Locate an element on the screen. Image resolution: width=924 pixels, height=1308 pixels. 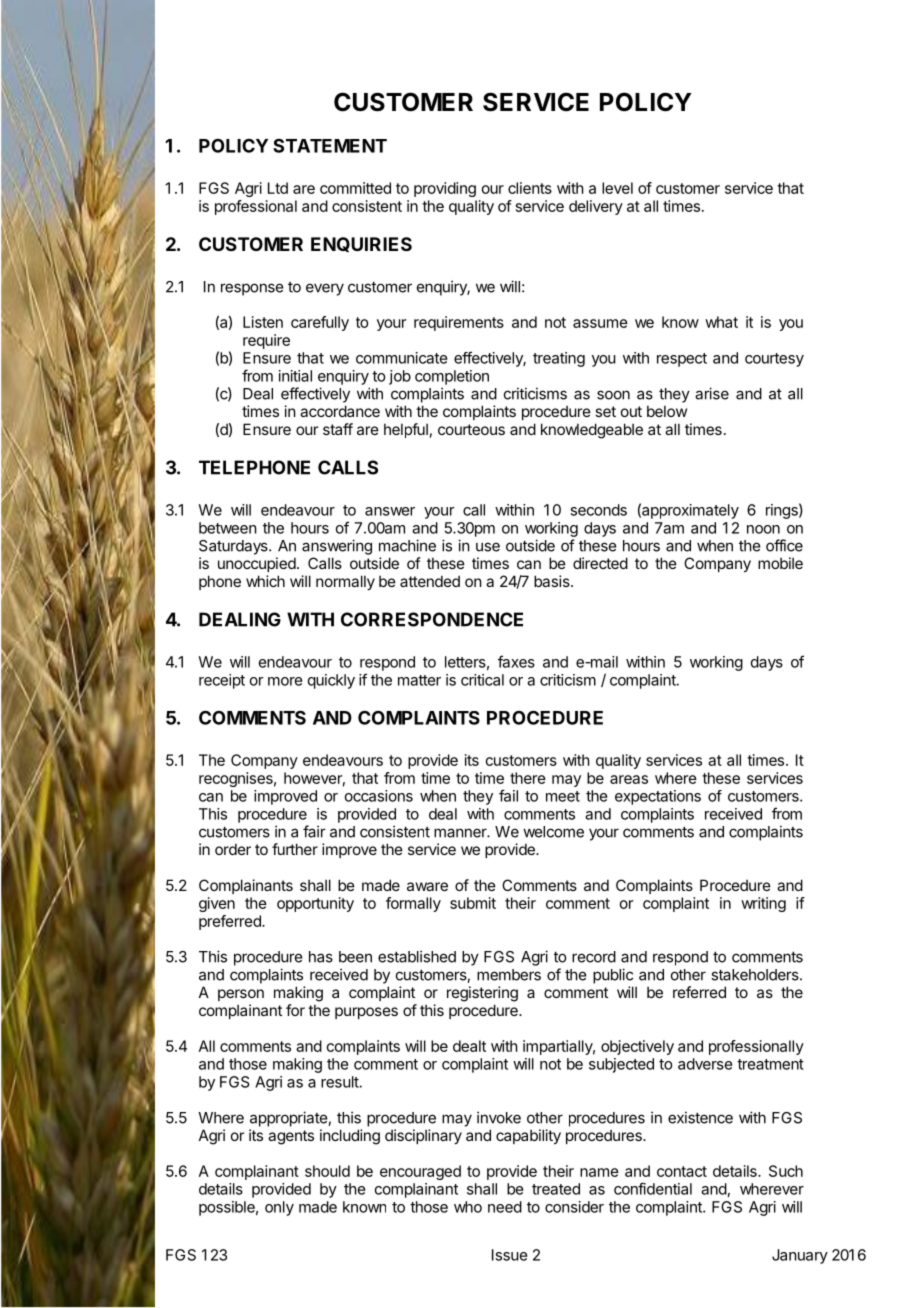
unoccupied is located at coordinates (257, 564).
